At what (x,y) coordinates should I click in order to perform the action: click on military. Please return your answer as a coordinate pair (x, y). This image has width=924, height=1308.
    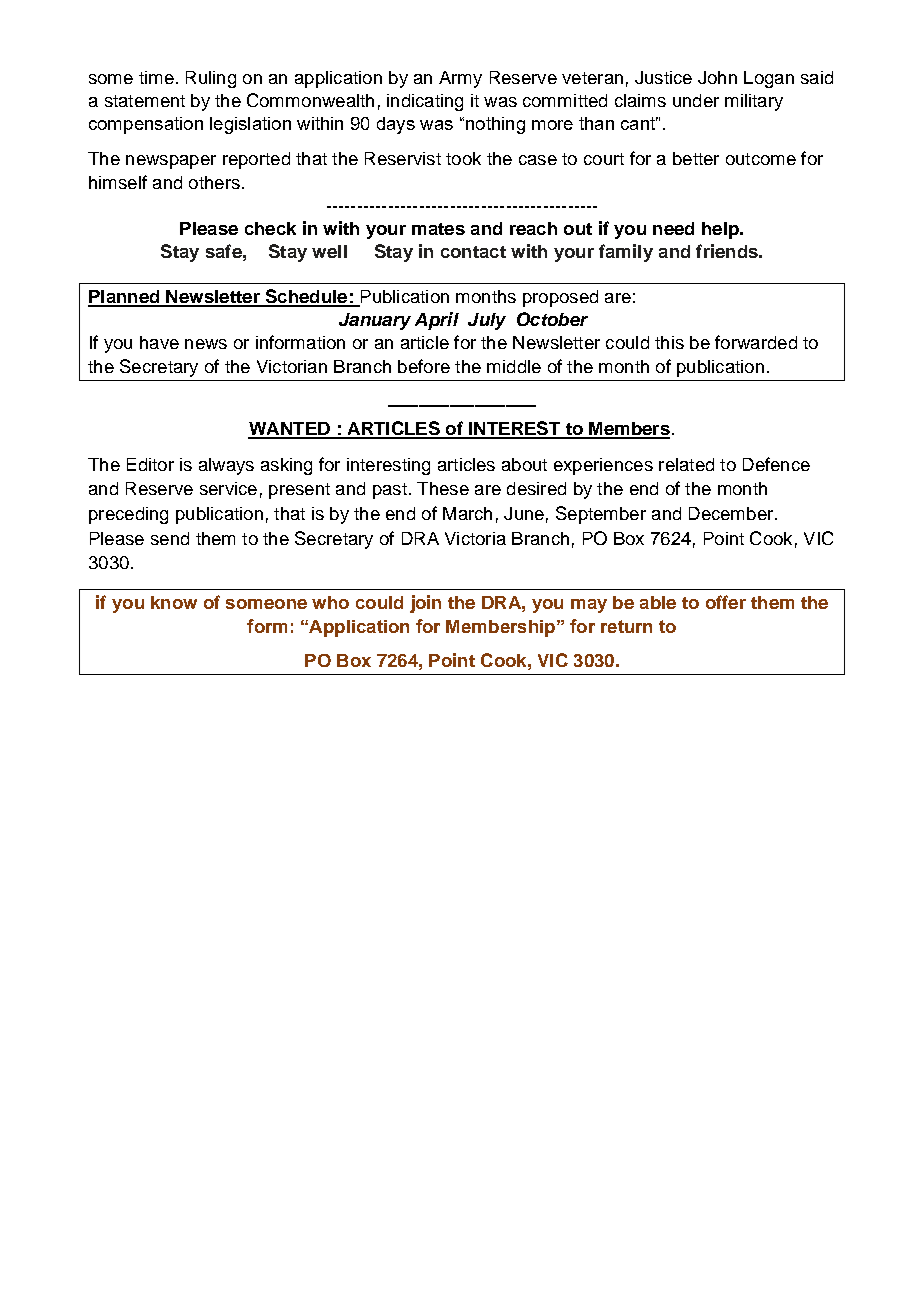
    Looking at the image, I should click on (754, 102).
